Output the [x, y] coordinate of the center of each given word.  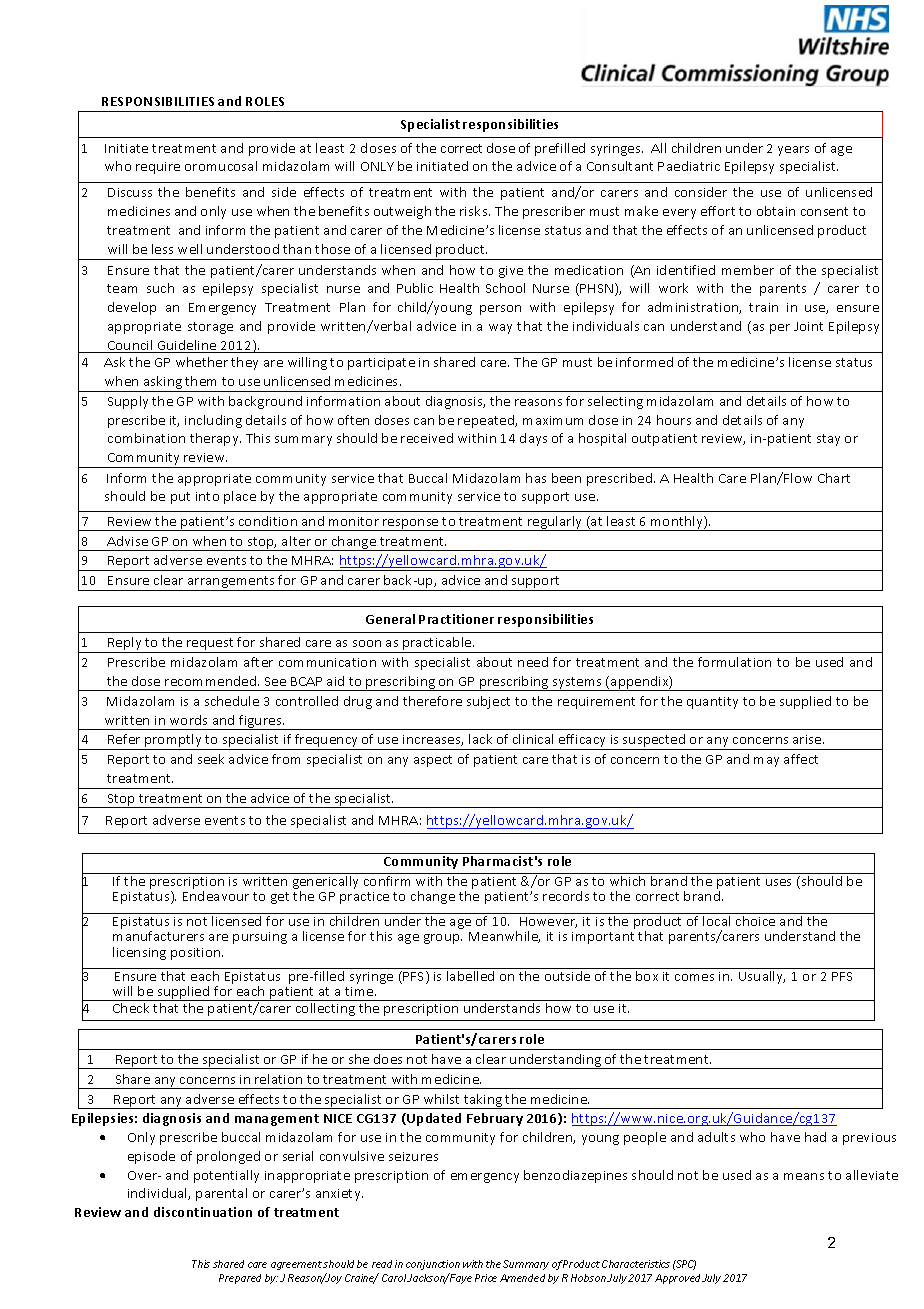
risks [475, 211]
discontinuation [203, 1212]
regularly [555, 523]
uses [778, 882]
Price [486, 1278]
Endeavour [216, 896]
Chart [834, 478]
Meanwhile [504, 937]
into [207, 496]
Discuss [130, 192]
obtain [776, 211]
